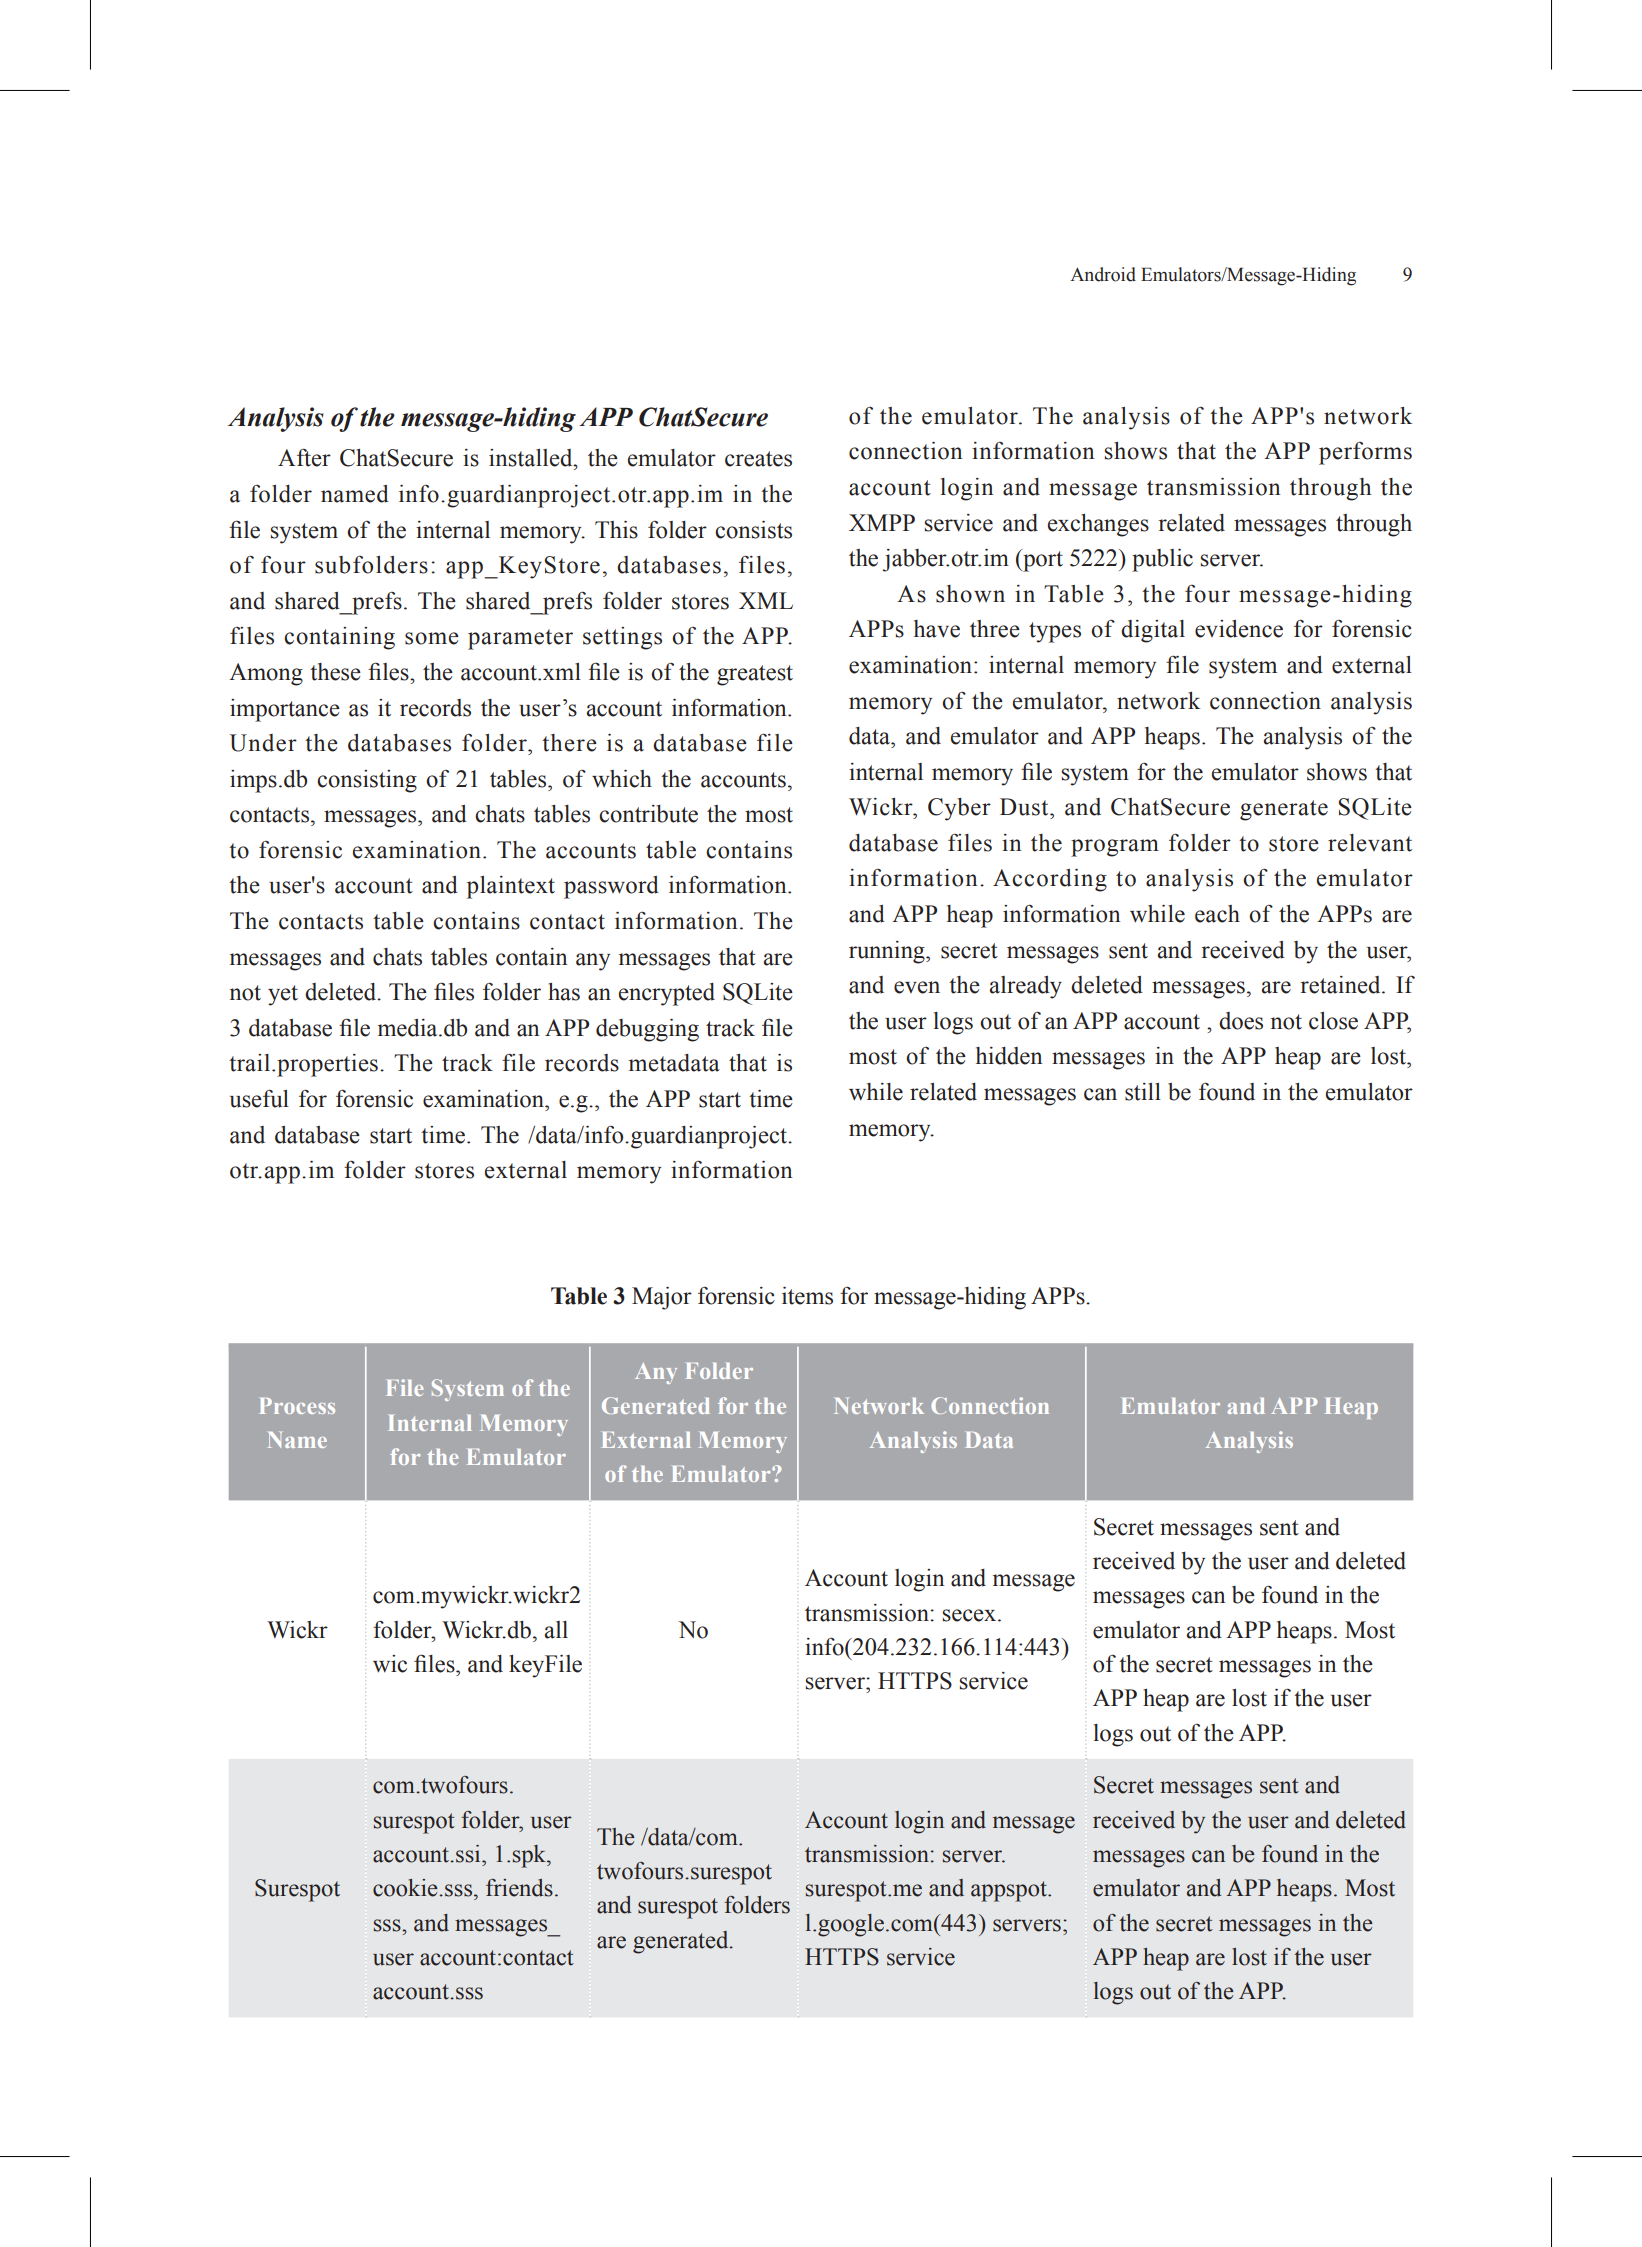 The width and height of the image is (1642, 2247). Describe the element at coordinates (807, 1296) in the image. I see `items` at that location.
